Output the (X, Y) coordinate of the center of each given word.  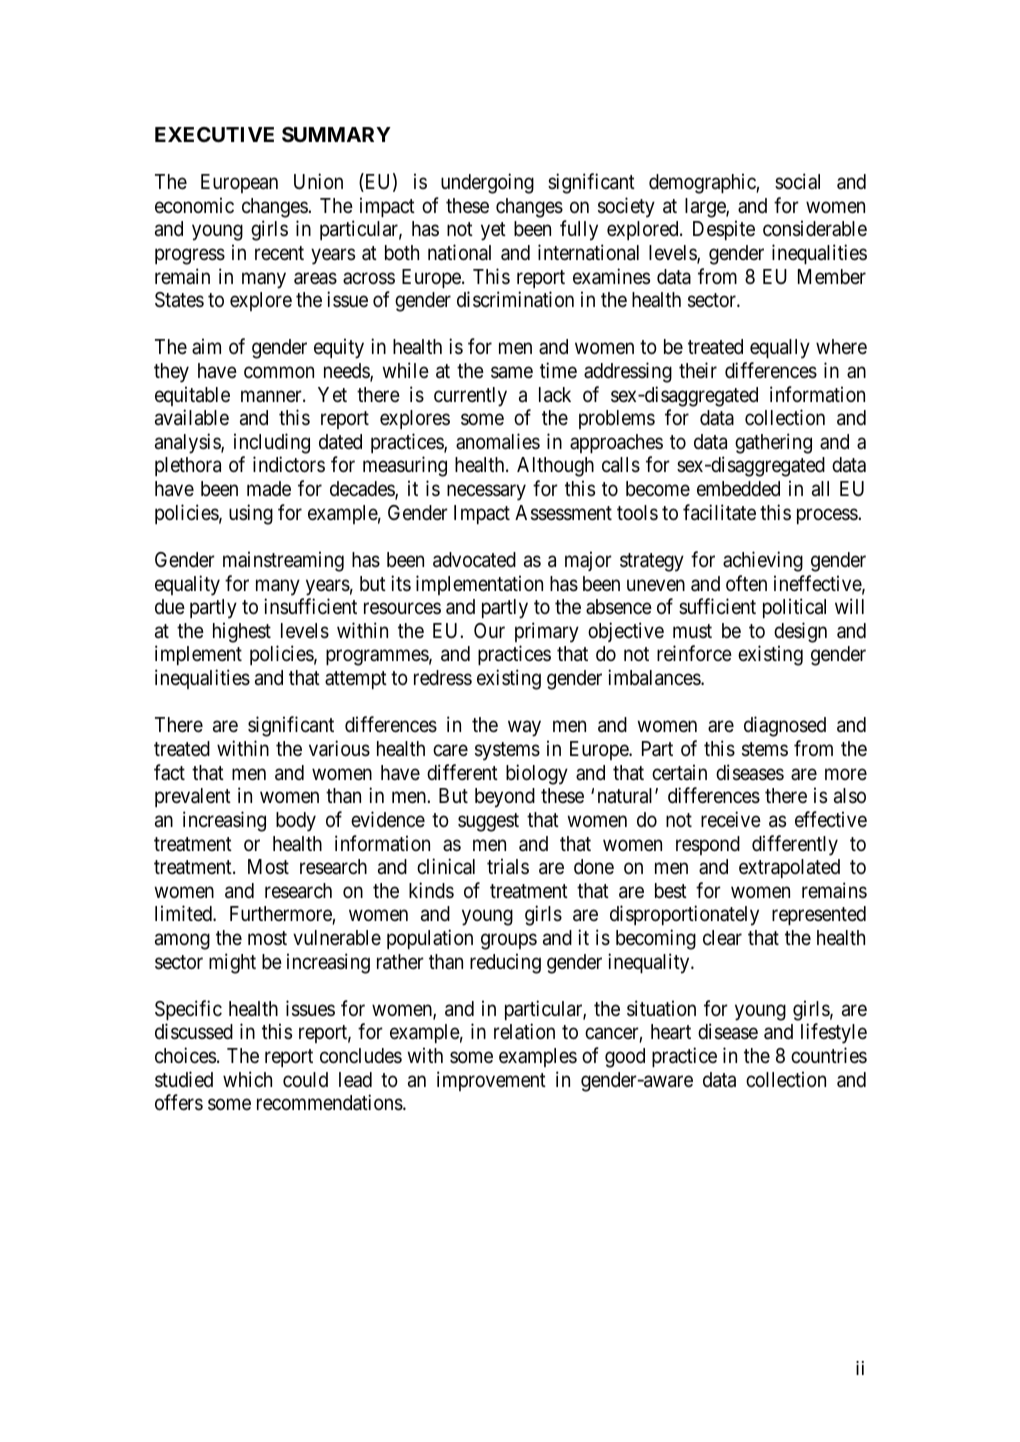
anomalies (498, 441)
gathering (773, 443)
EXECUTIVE (214, 134)
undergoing (487, 183)
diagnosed (785, 726)
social (797, 181)
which (247, 1079)
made (269, 489)
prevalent (193, 797)
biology (537, 774)
